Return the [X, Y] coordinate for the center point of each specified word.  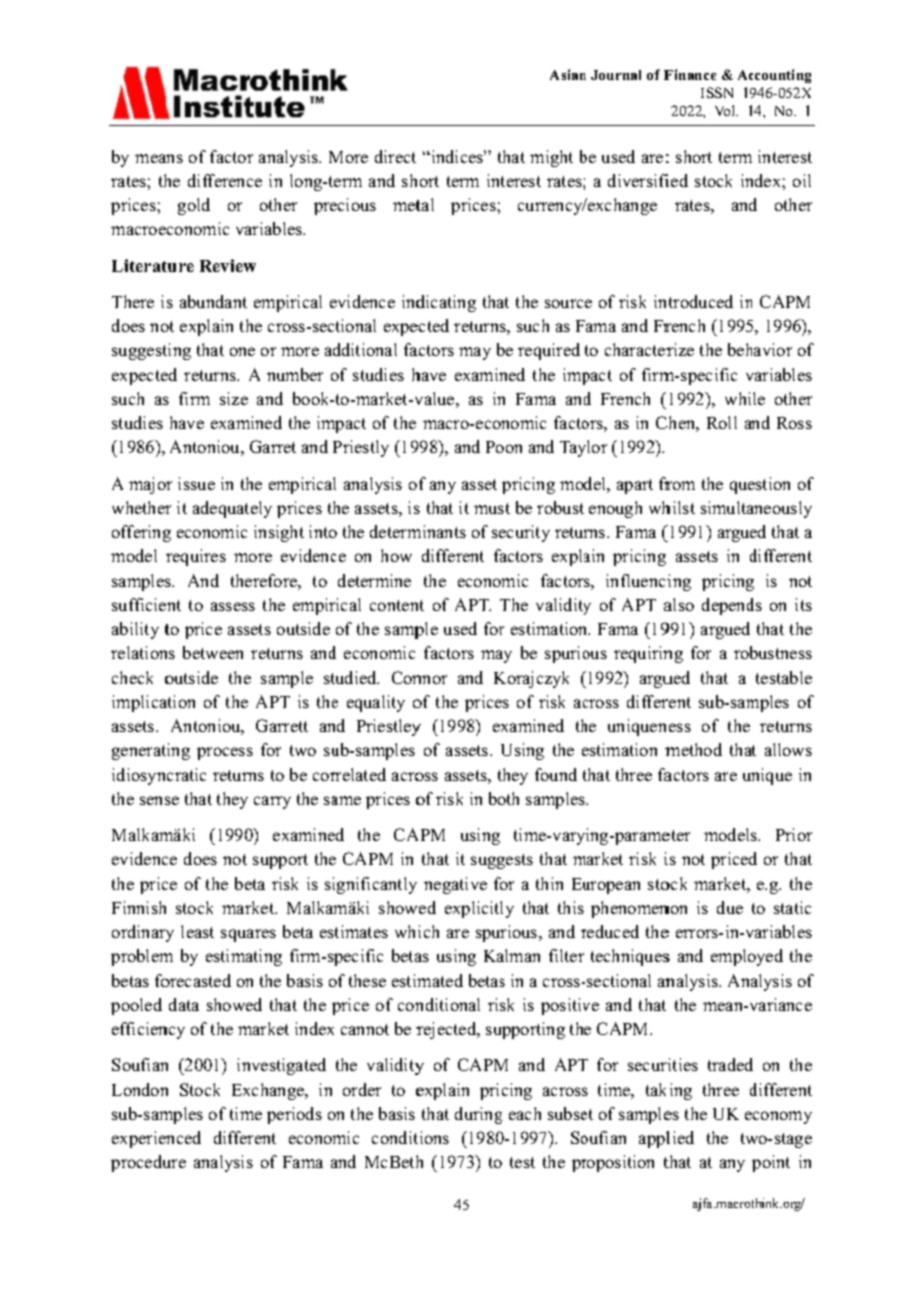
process [225, 753]
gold [194, 206]
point [771, 1163]
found [556, 774]
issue [196, 483]
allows [788, 749]
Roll [722, 422]
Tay [575, 448]
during [478, 1115]
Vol [726, 110]
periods [294, 1115]
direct [395, 156]
